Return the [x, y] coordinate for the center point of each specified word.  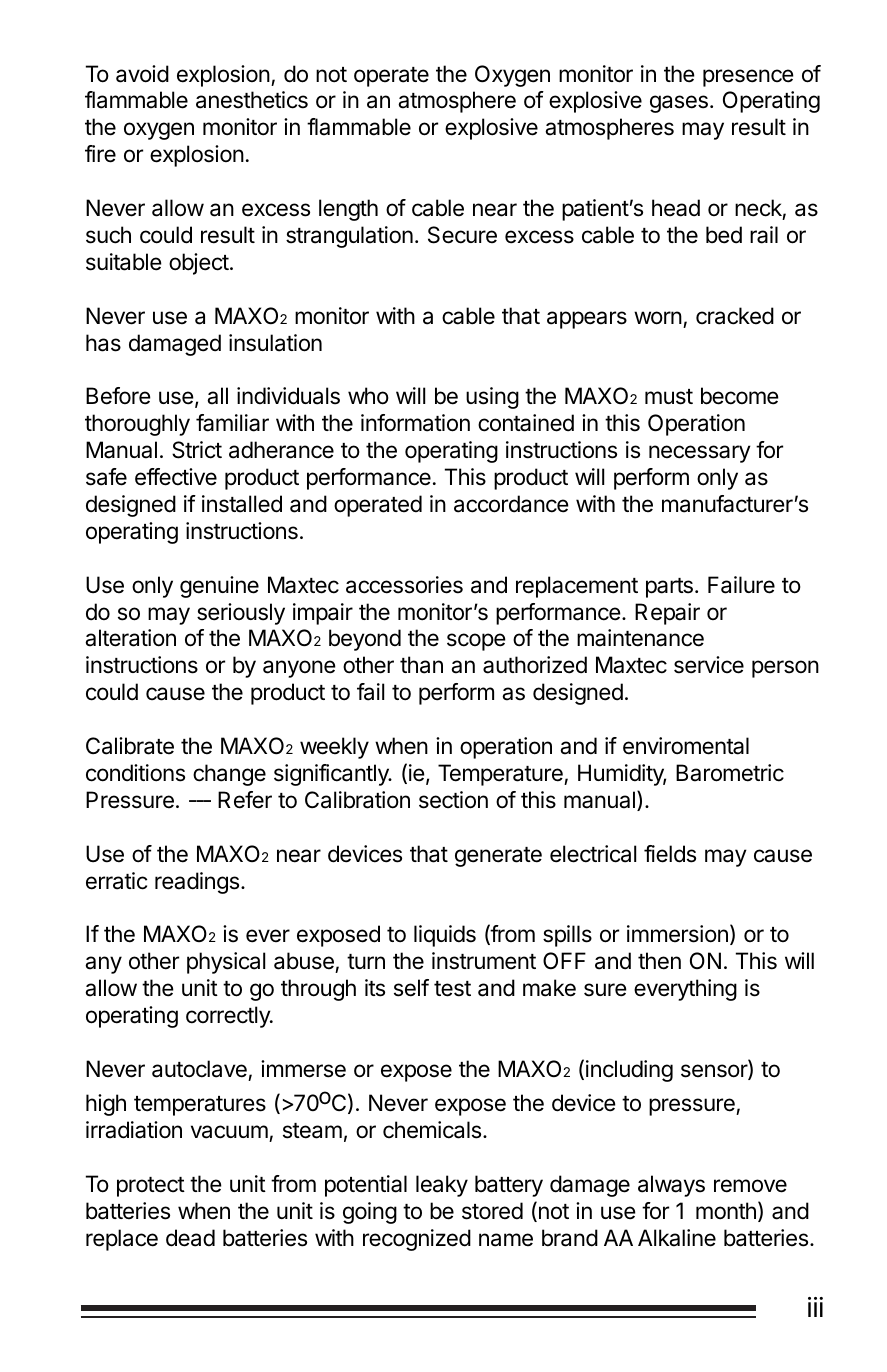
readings [198, 883]
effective [176, 477]
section [453, 800]
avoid [142, 74]
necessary [700, 454]
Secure [462, 235]
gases [679, 104]
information [415, 423]
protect [151, 1187]
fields [670, 854]
